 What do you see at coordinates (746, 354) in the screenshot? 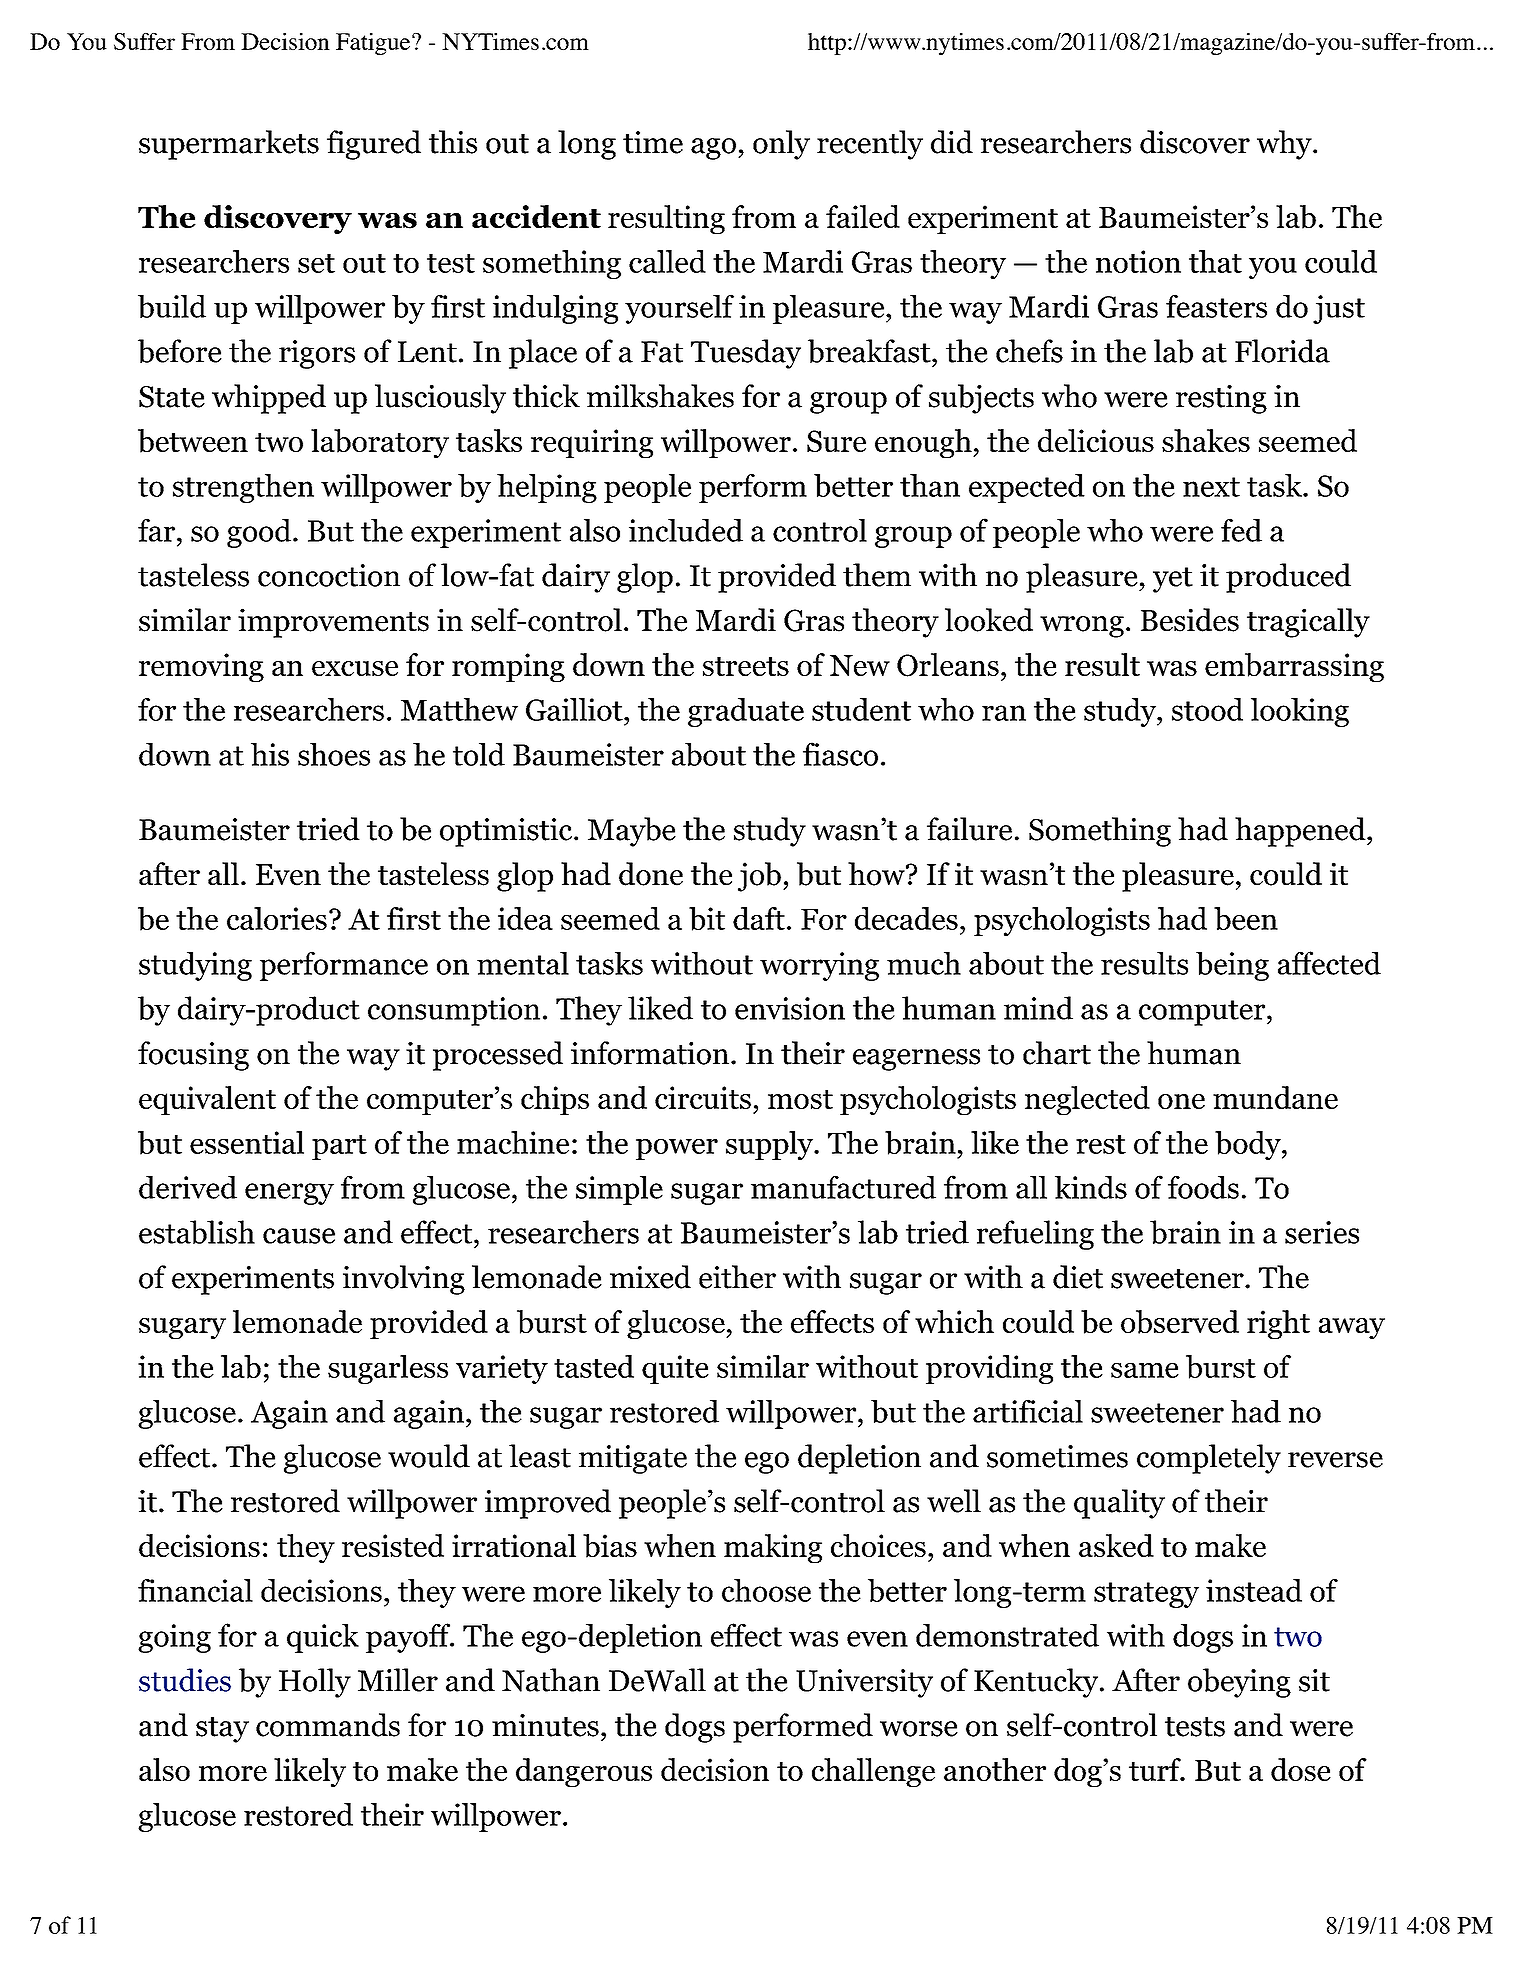
I see `Tuesday` at bounding box center [746, 354].
